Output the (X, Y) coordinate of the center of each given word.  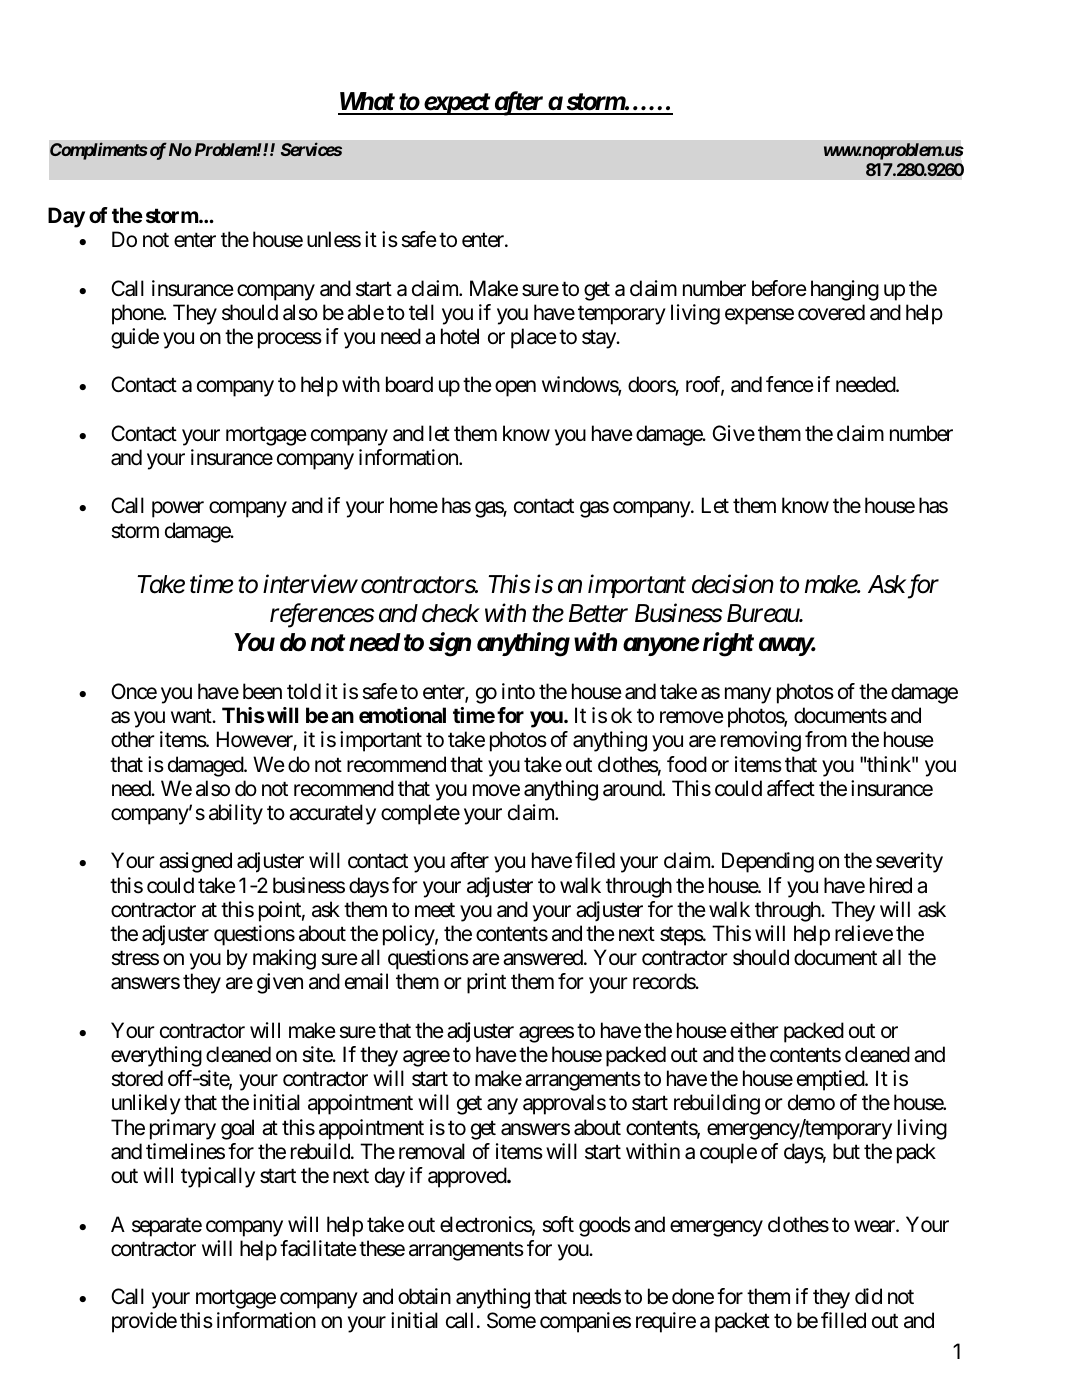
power (178, 510)
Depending (768, 862)
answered (544, 957)
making (284, 959)
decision (733, 584)
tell (421, 312)
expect (456, 104)
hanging (845, 290)
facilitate (318, 1248)
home (414, 505)
